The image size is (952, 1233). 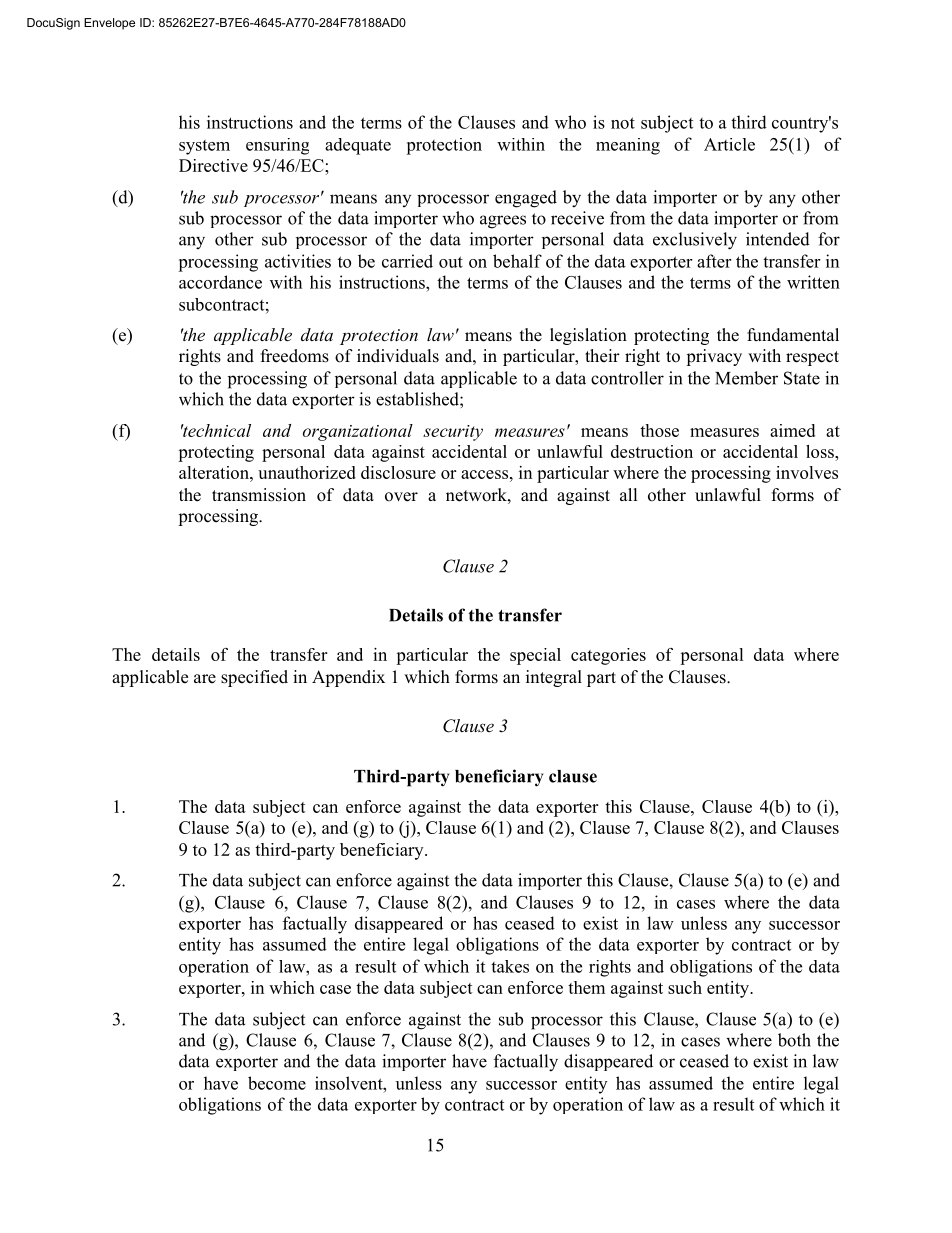 I want to click on access, so click(x=484, y=474).
